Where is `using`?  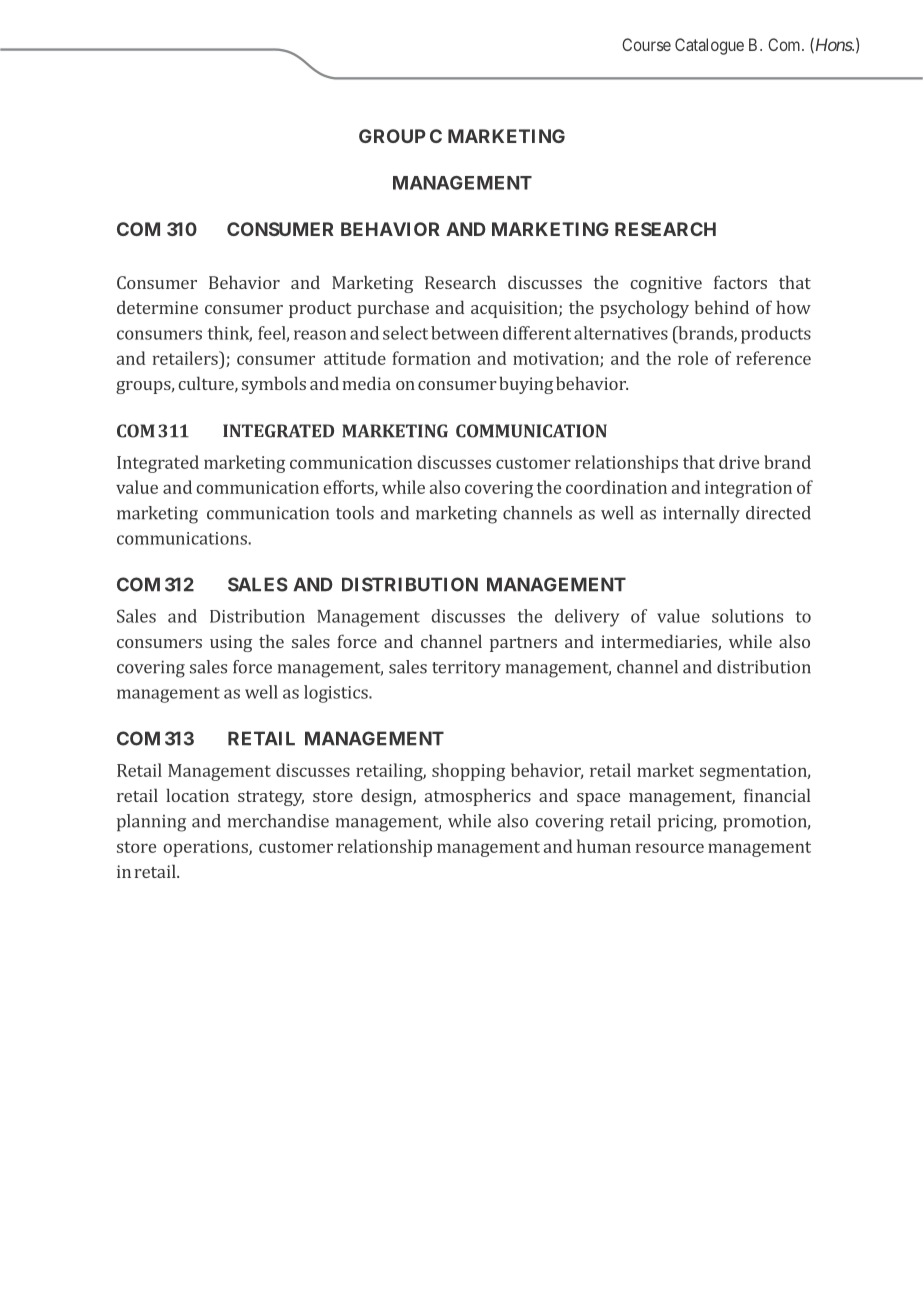
using is located at coordinates (231, 643).
